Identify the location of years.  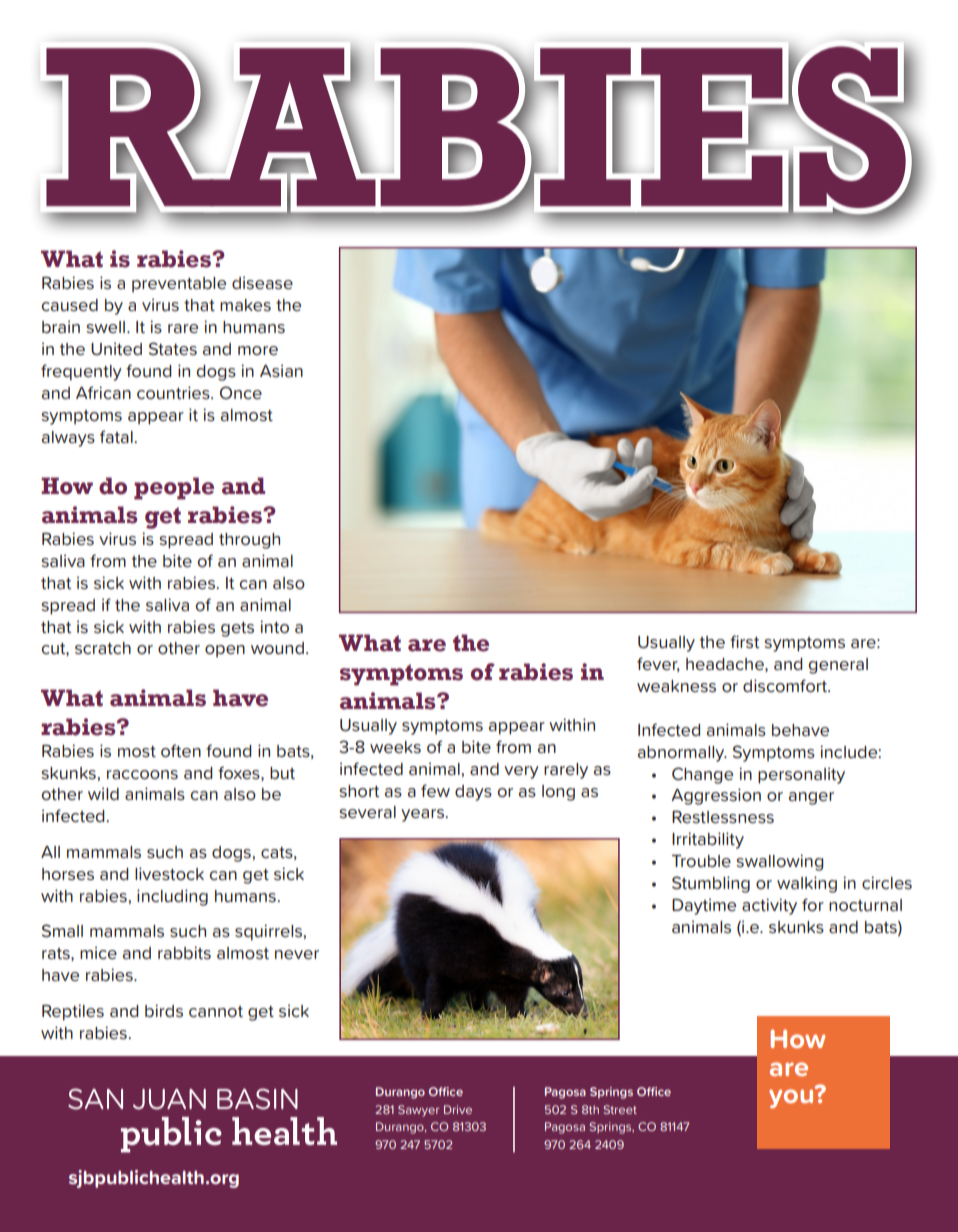
(423, 815).
